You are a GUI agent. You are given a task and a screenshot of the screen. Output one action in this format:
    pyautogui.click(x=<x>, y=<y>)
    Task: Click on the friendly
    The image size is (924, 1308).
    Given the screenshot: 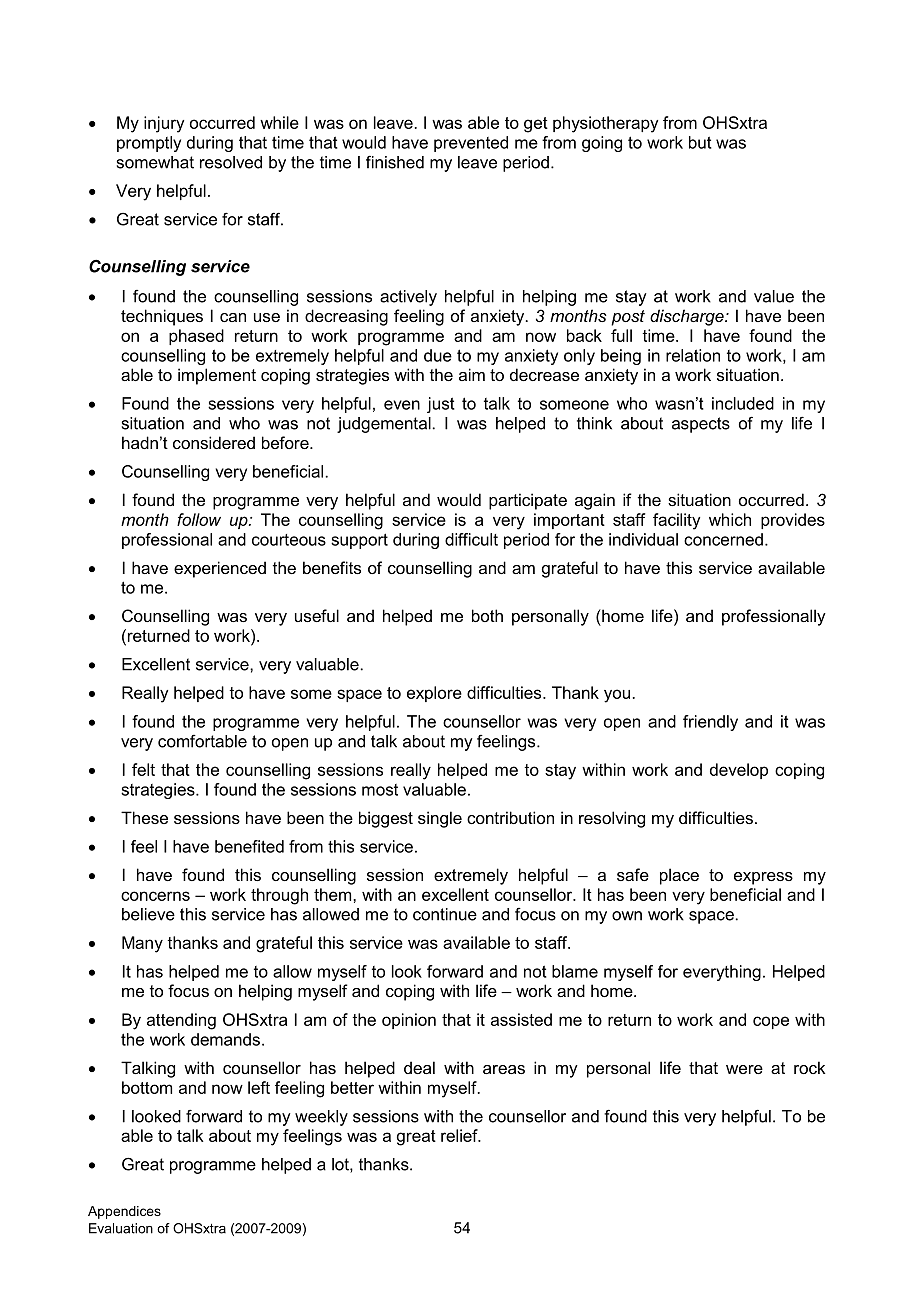 What is the action you would take?
    pyautogui.click(x=710, y=723)
